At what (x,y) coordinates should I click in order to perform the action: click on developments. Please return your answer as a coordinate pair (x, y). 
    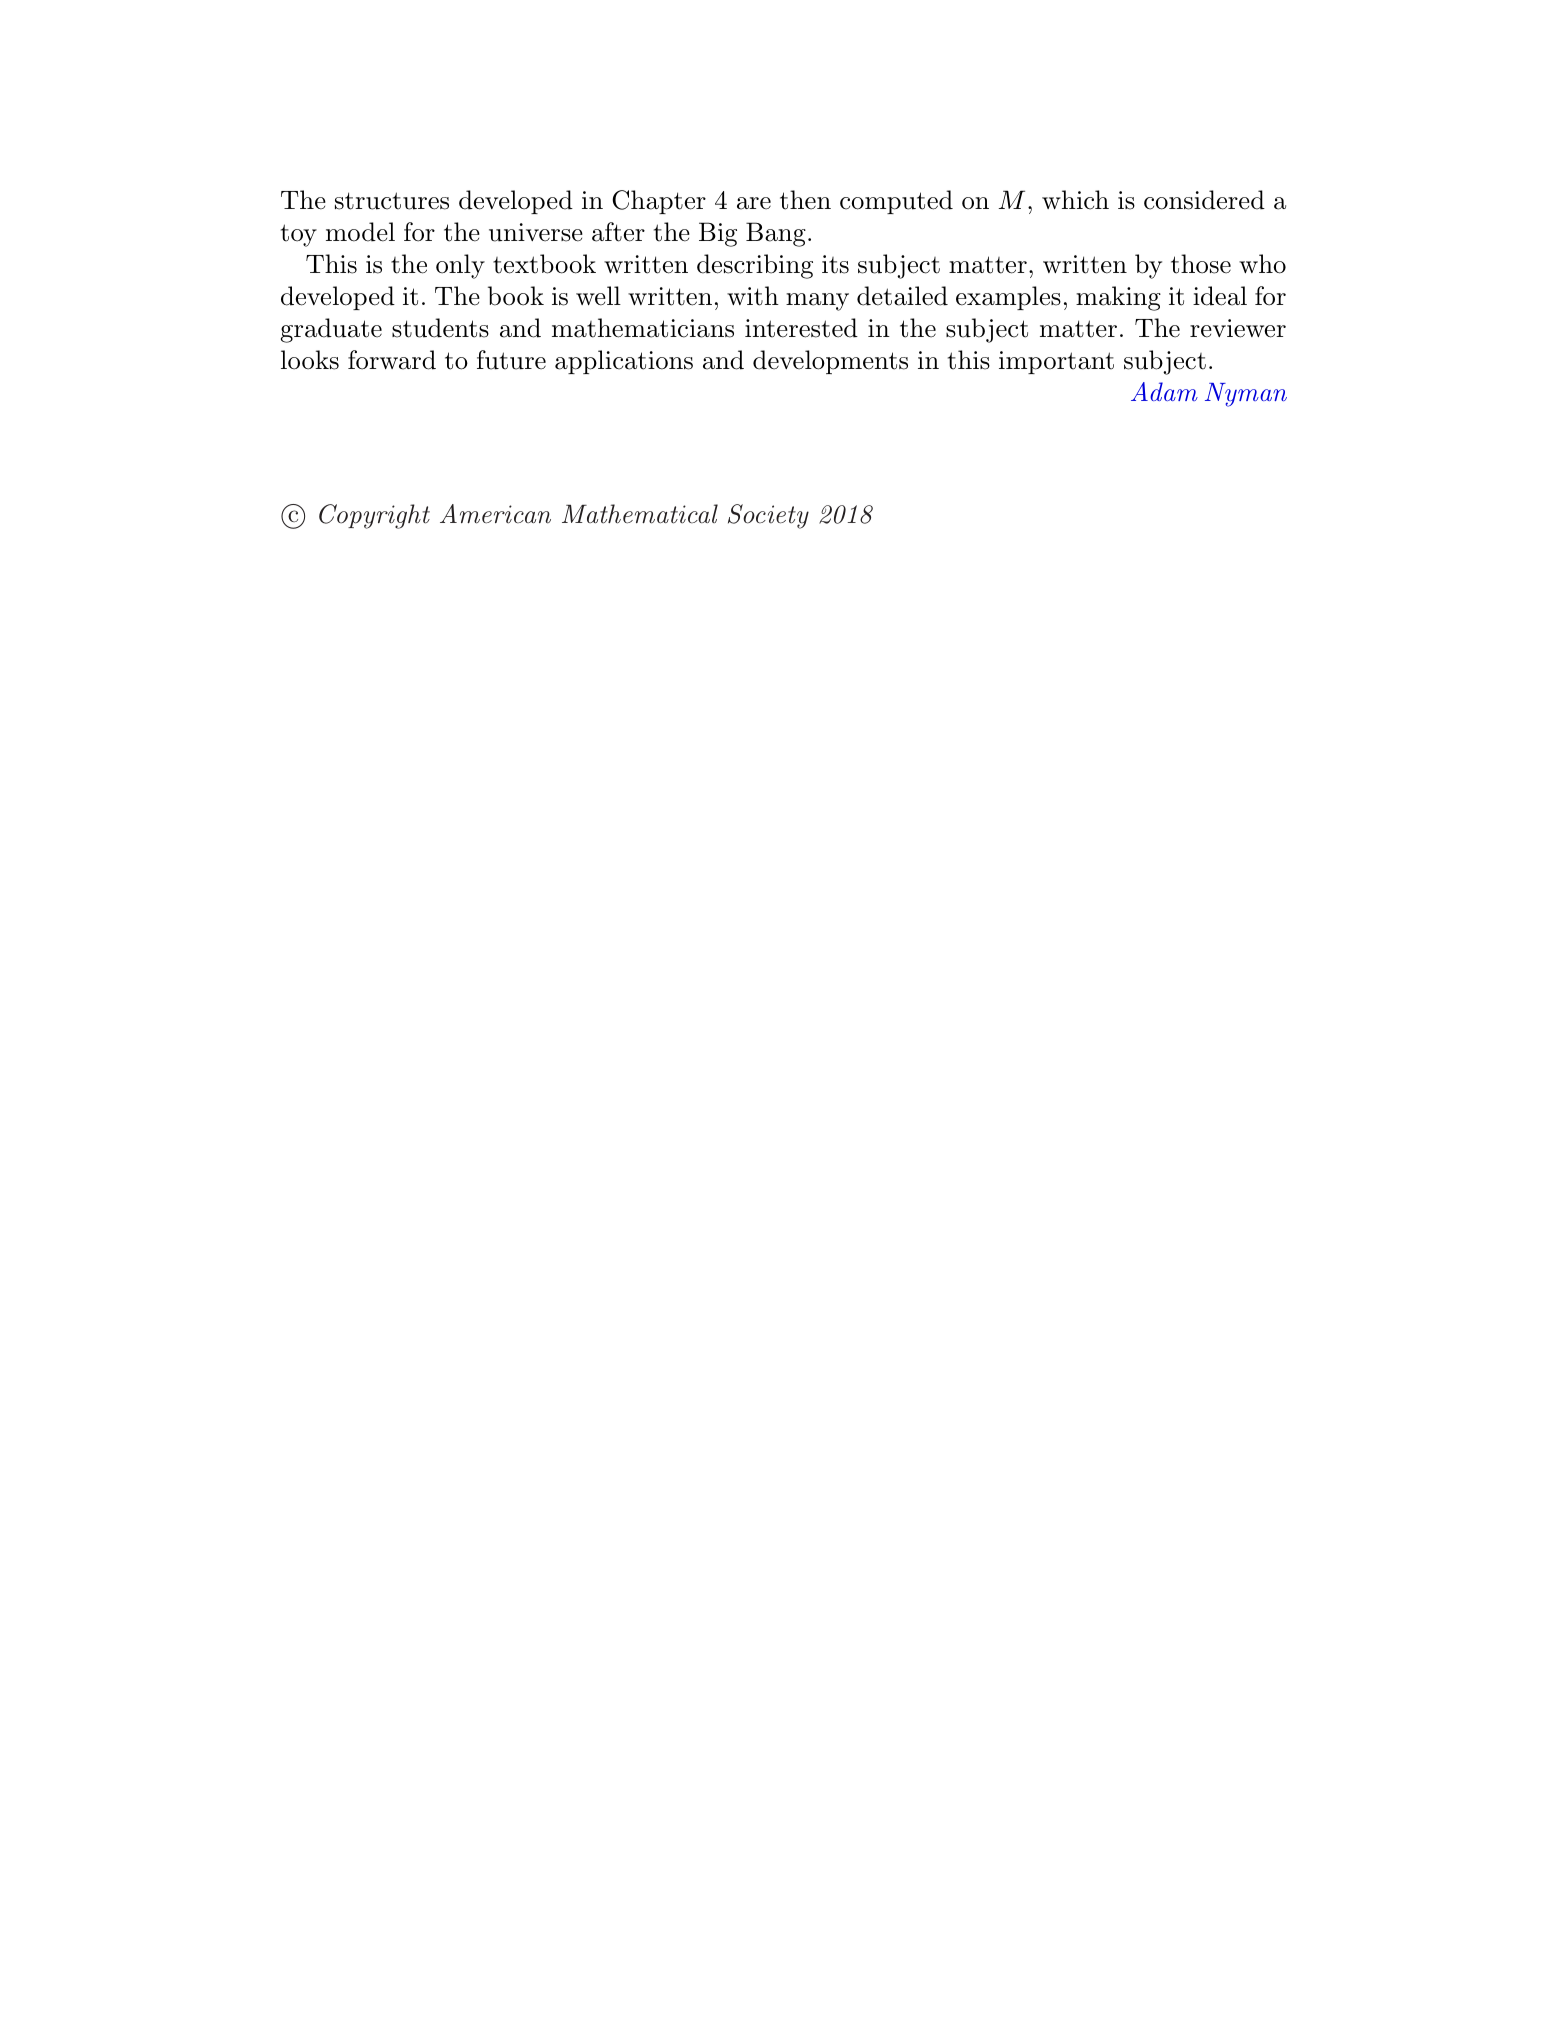
    Looking at the image, I should click on (830, 362).
